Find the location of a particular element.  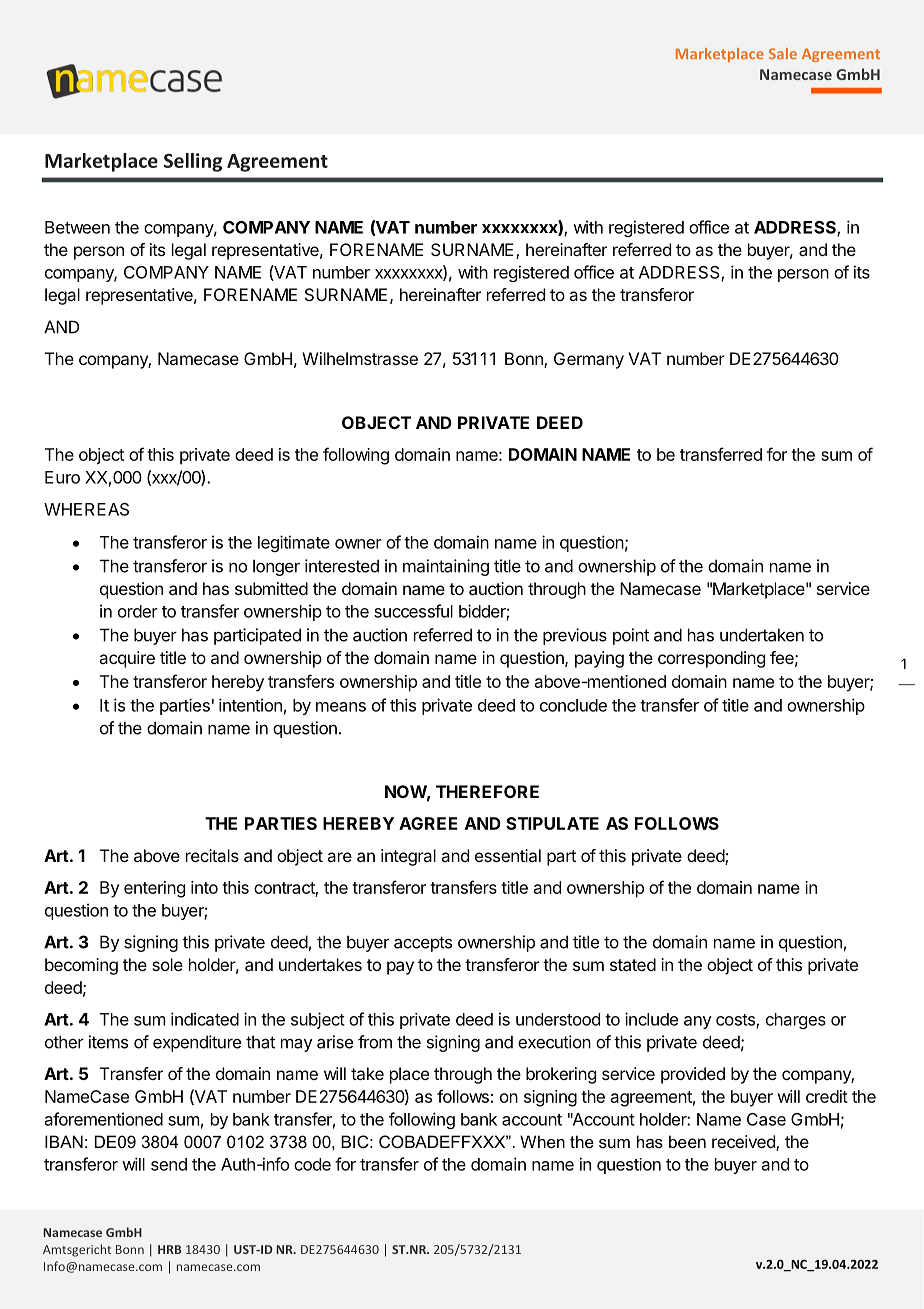

Selling is located at coordinates (193, 162).
